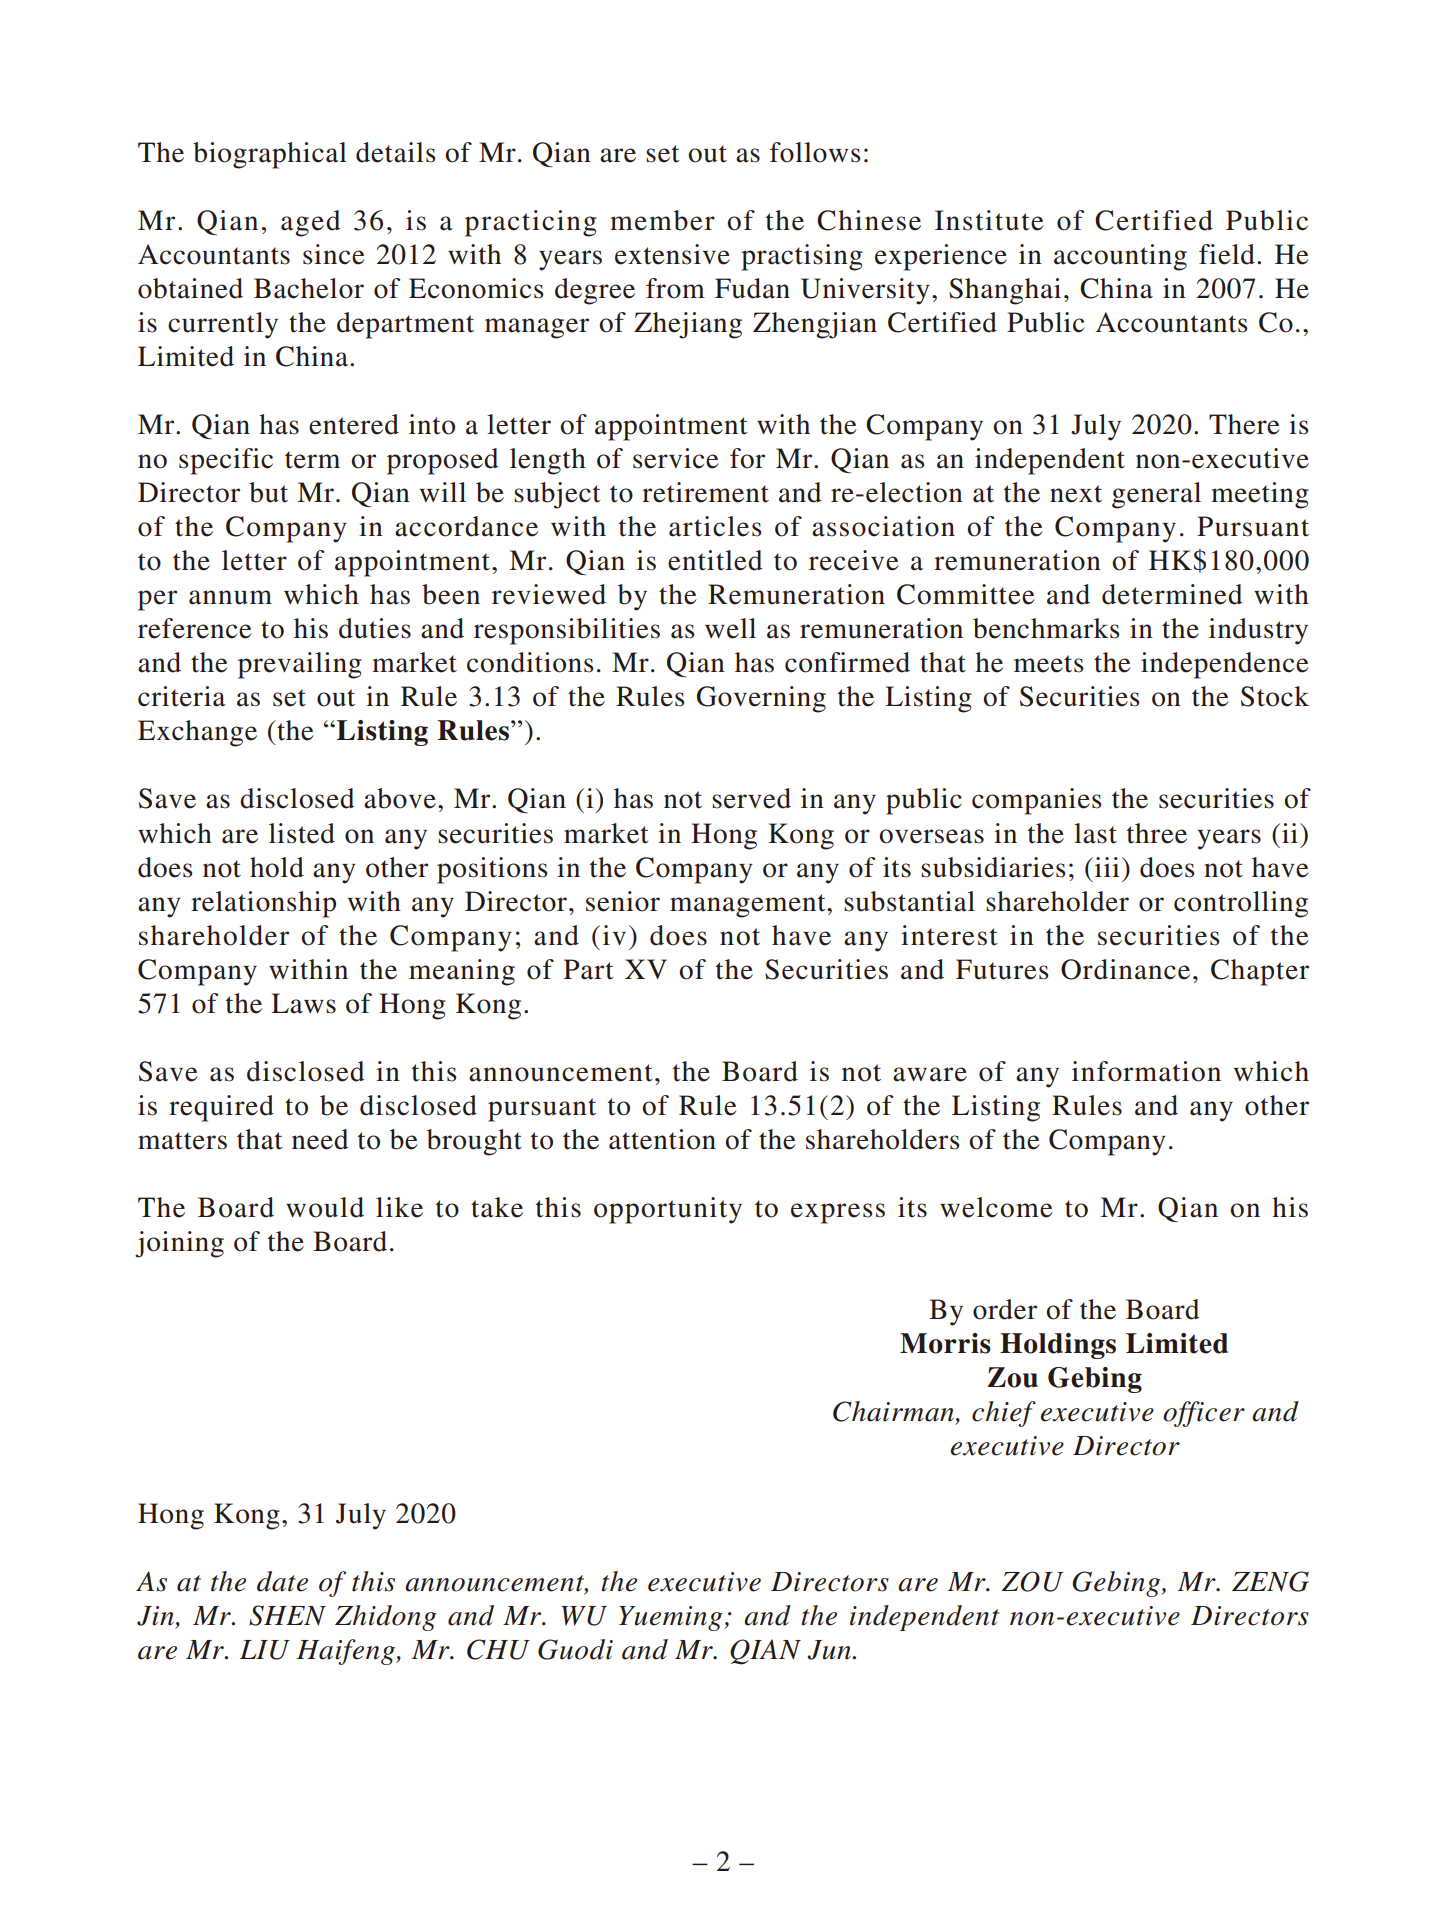 This page has height=1929, width=1447. What do you see at coordinates (1270, 1581) in the page?
I see `ZENG` at bounding box center [1270, 1581].
